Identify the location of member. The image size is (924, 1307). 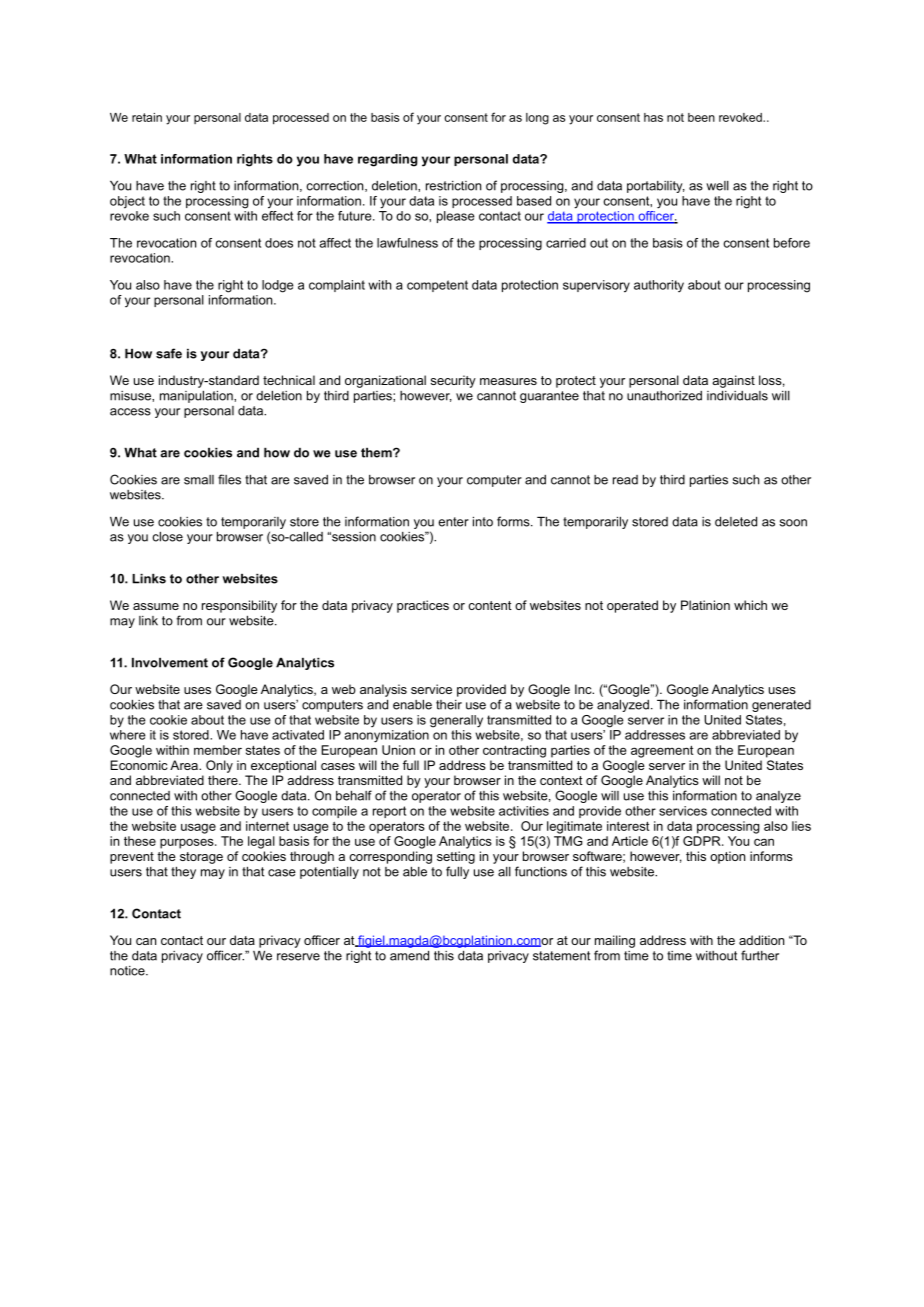
(218, 750).
